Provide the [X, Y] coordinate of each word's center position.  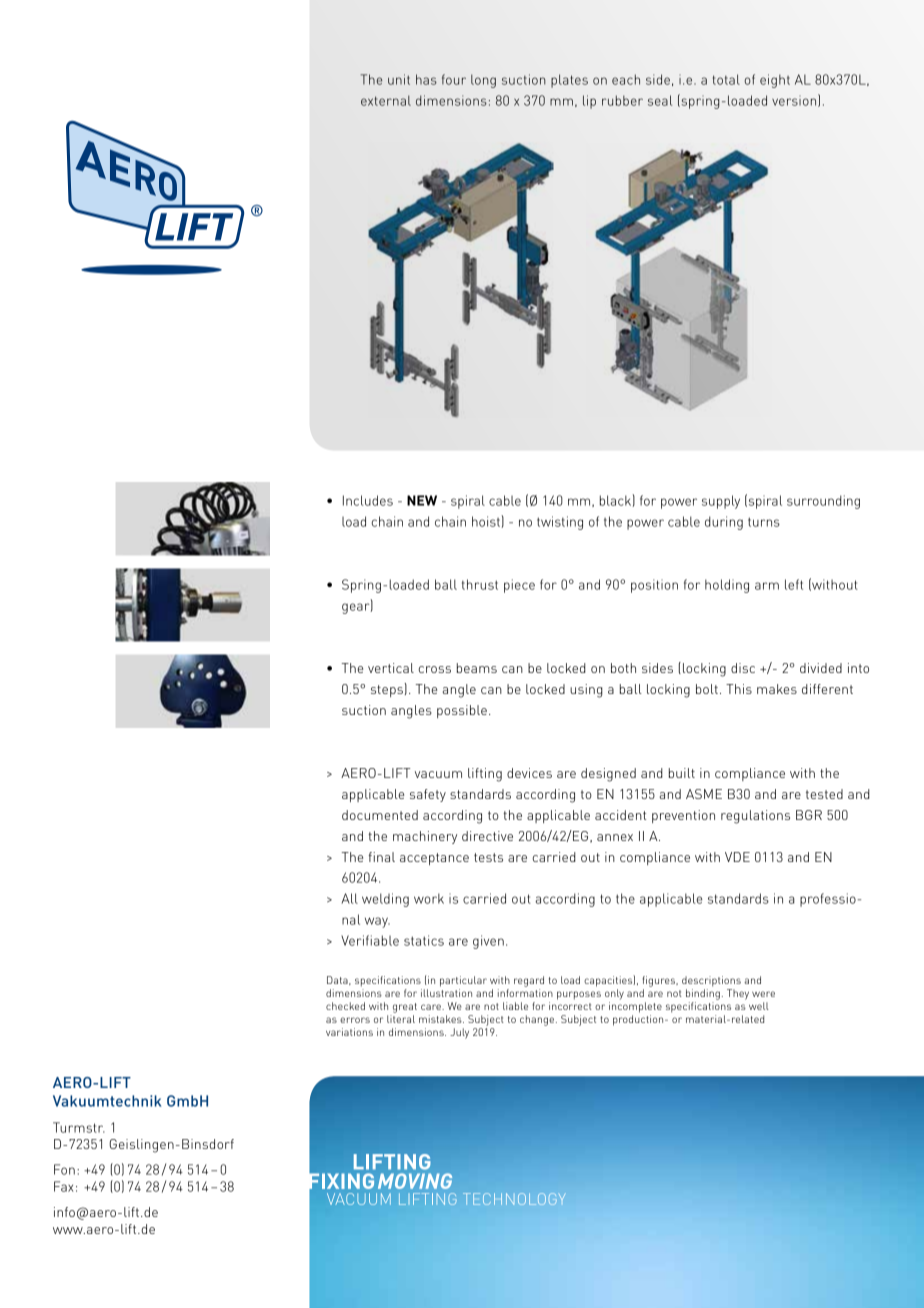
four [454, 79]
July [459, 1033]
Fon [64, 1169]
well [759, 1006]
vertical [391, 668]
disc [743, 668]
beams [477, 668]
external [386, 100]
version [795, 100]
